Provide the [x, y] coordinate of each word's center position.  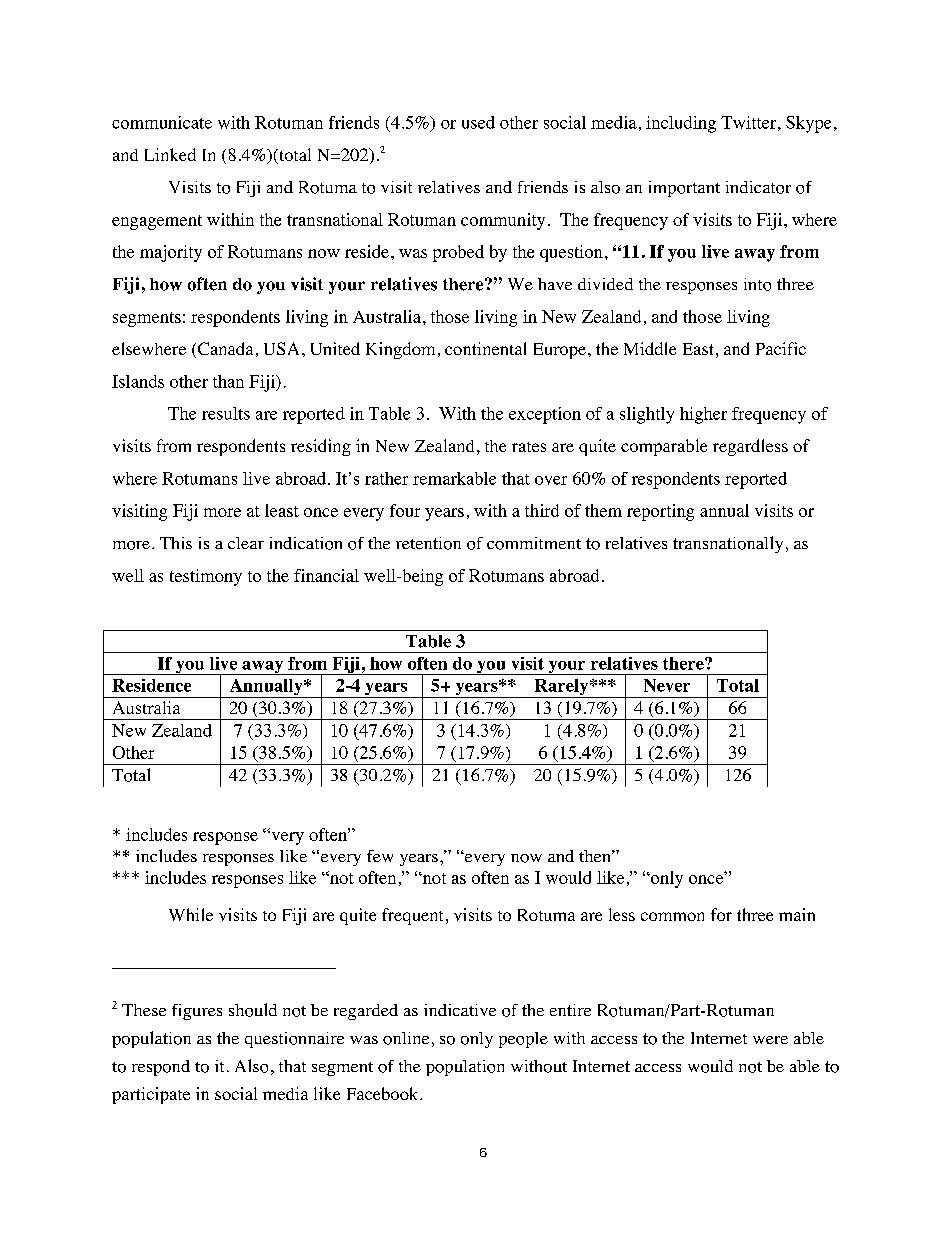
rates [529, 447]
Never [667, 685]
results [226, 413]
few [380, 856]
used [478, 122]
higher [703, 415]
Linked [170, 154]
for [721, 914]
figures [197, 1012]
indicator [758, 187]
